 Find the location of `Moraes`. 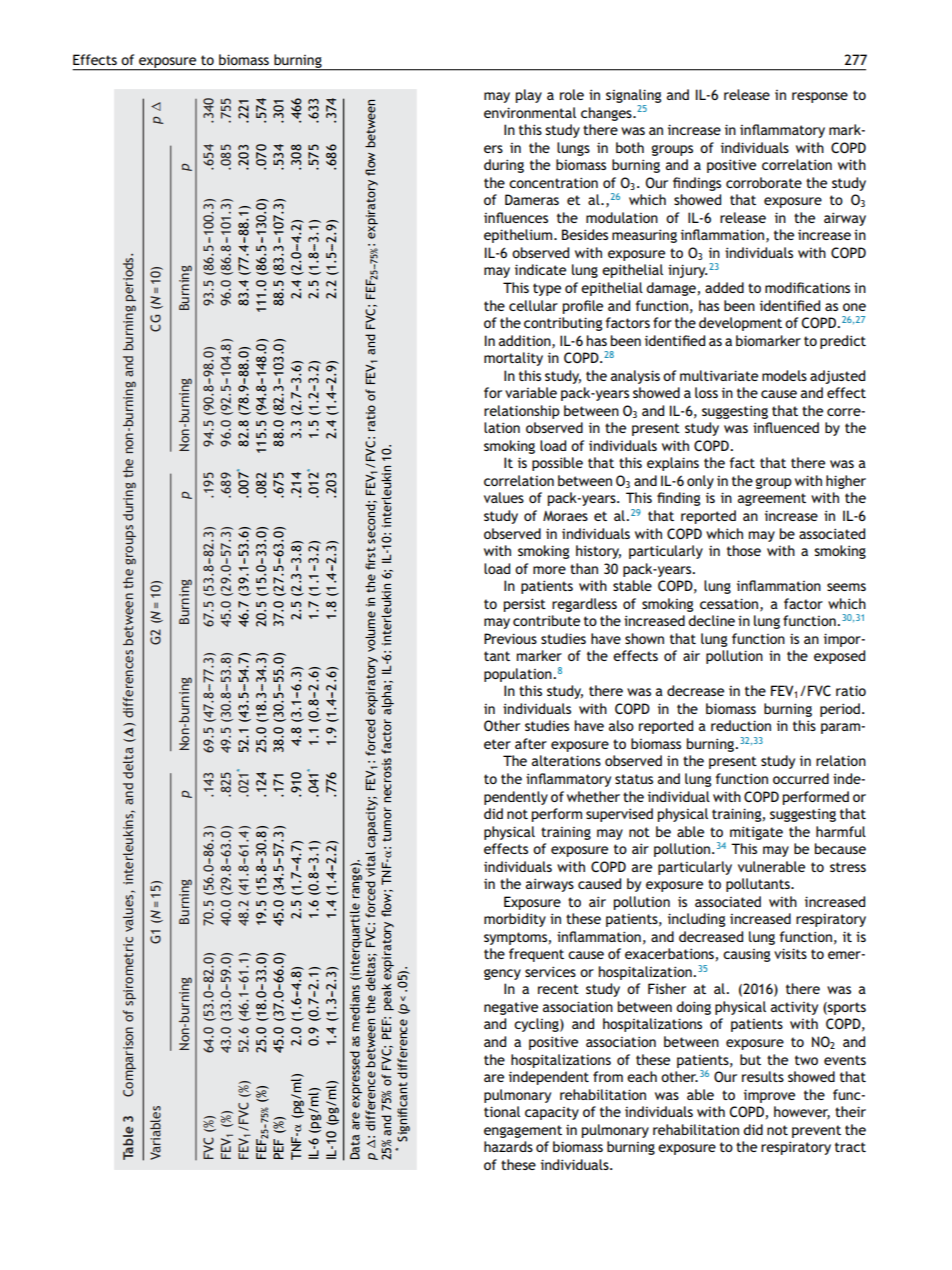

Moraes is located at coordinates (565, 516).
